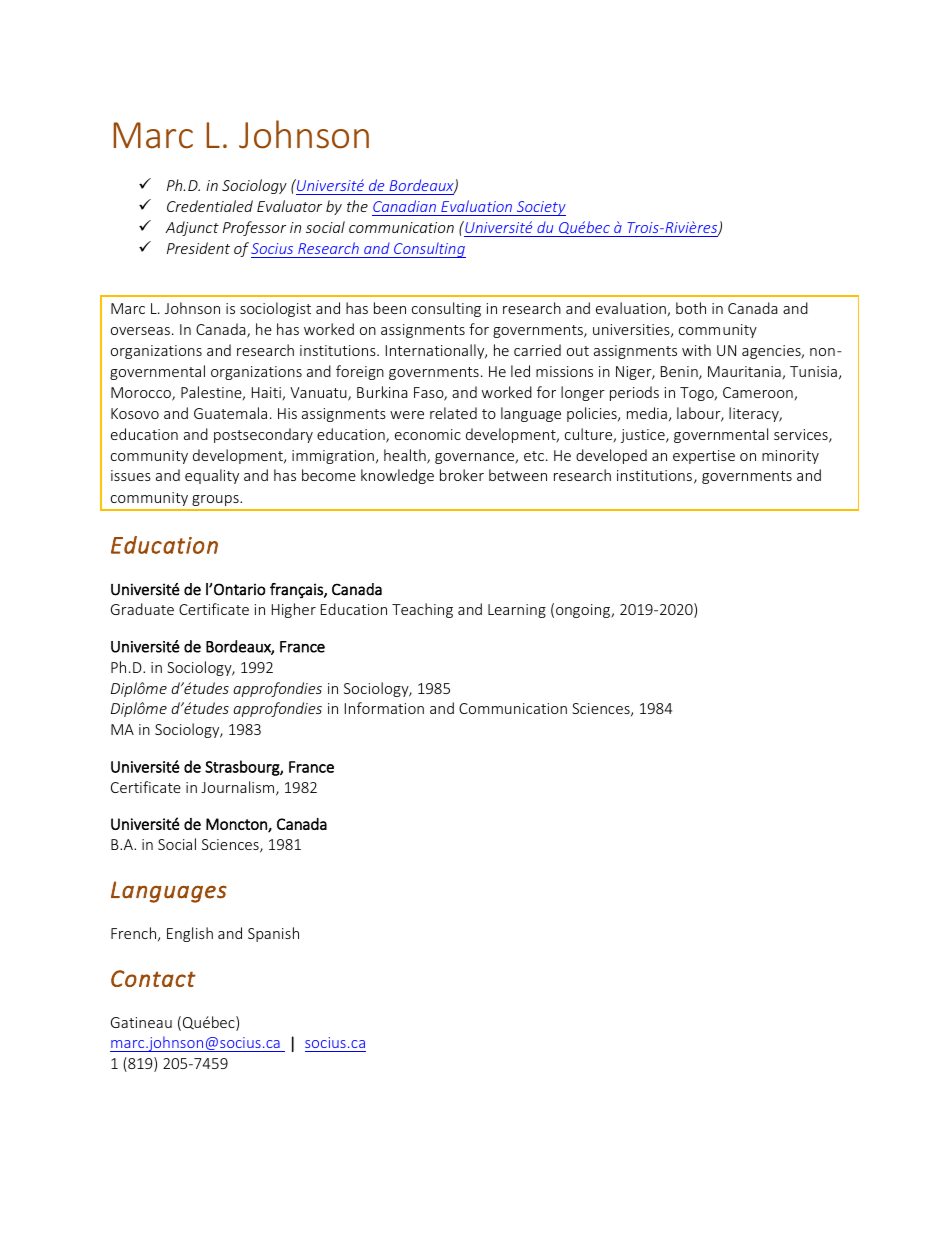 The width and height of the image is (952, 1233). What do you see at coordinates (540, 208) in the image?
I see `Society` at bounding box center [540, 208].
